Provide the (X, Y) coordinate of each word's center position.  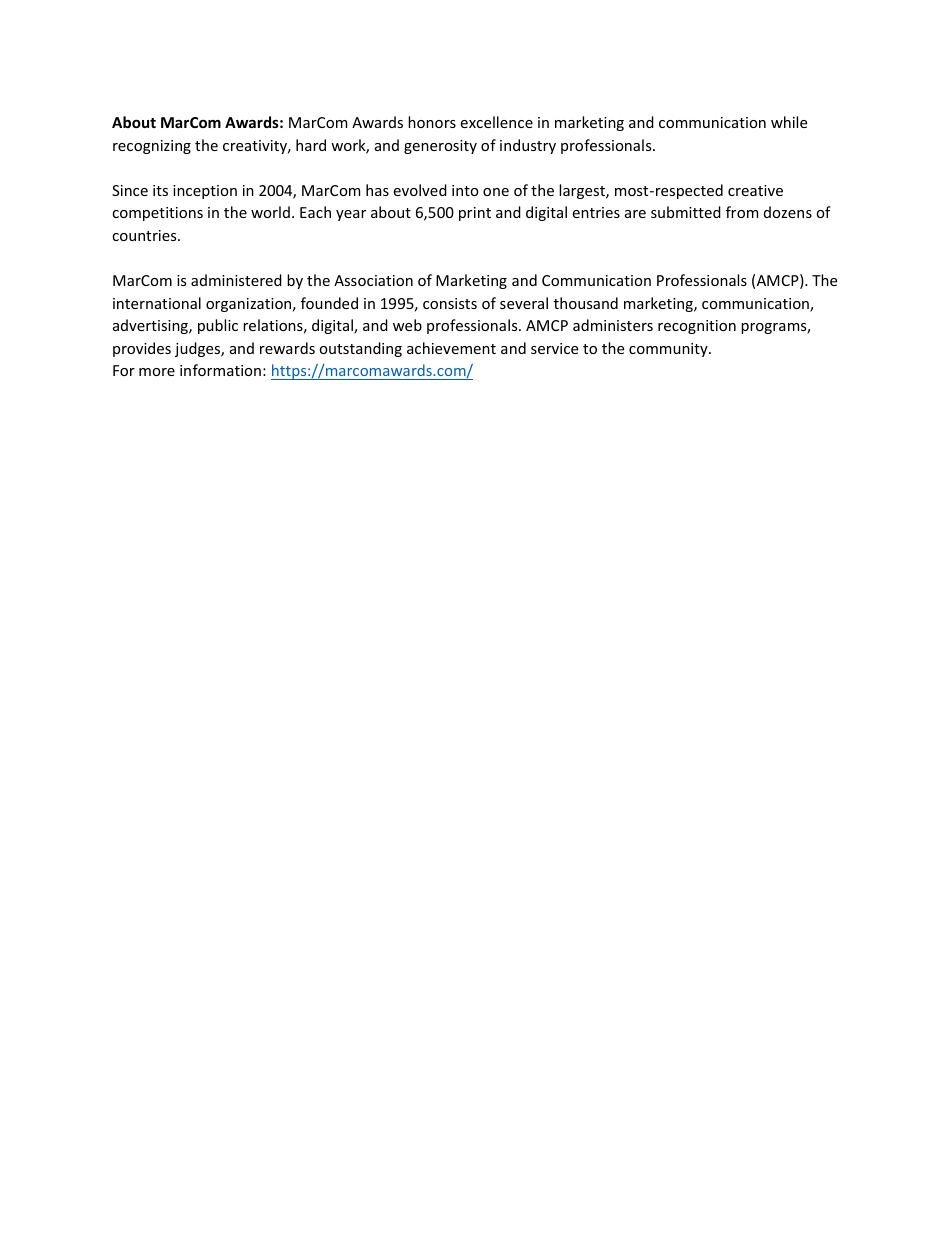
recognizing (152, 147)
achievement (451, 348)
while (789, 122)
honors (432, 122)
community (669, 350)
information (220, 370)
